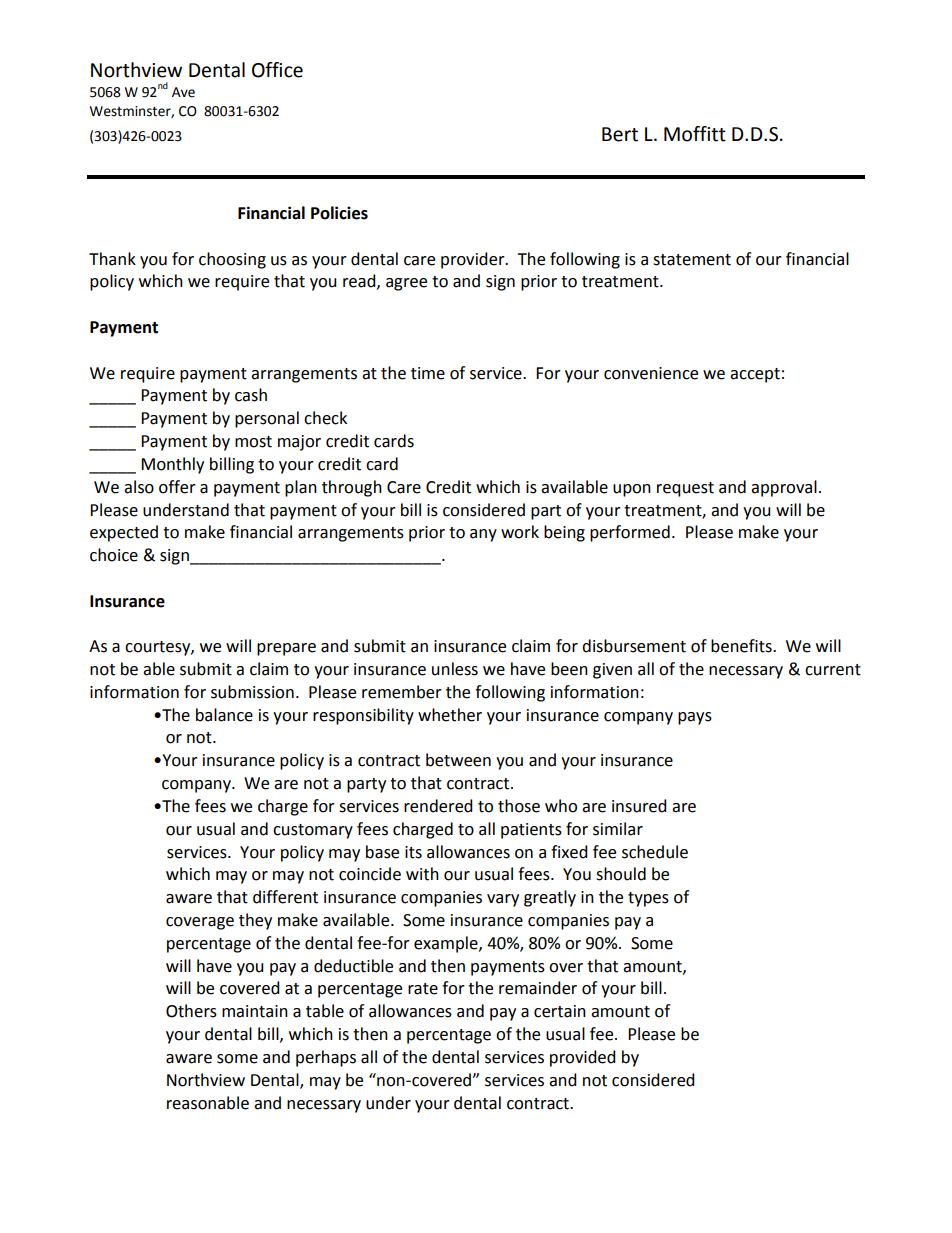  What do you see at coordinates (695, 134) in the page?
I see `Moffitt` at bounding box center [695, 134].
